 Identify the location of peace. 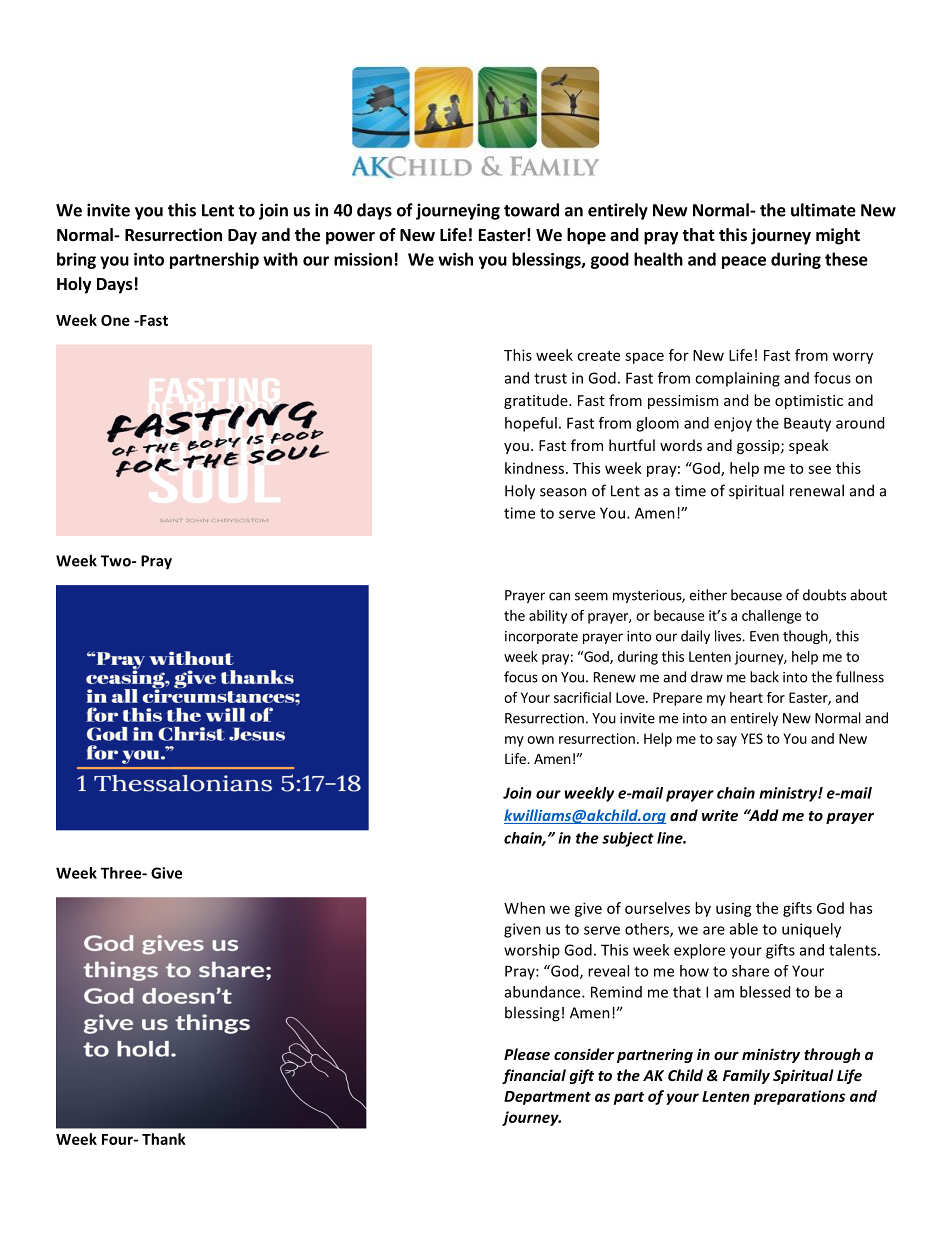
(744, 262).
